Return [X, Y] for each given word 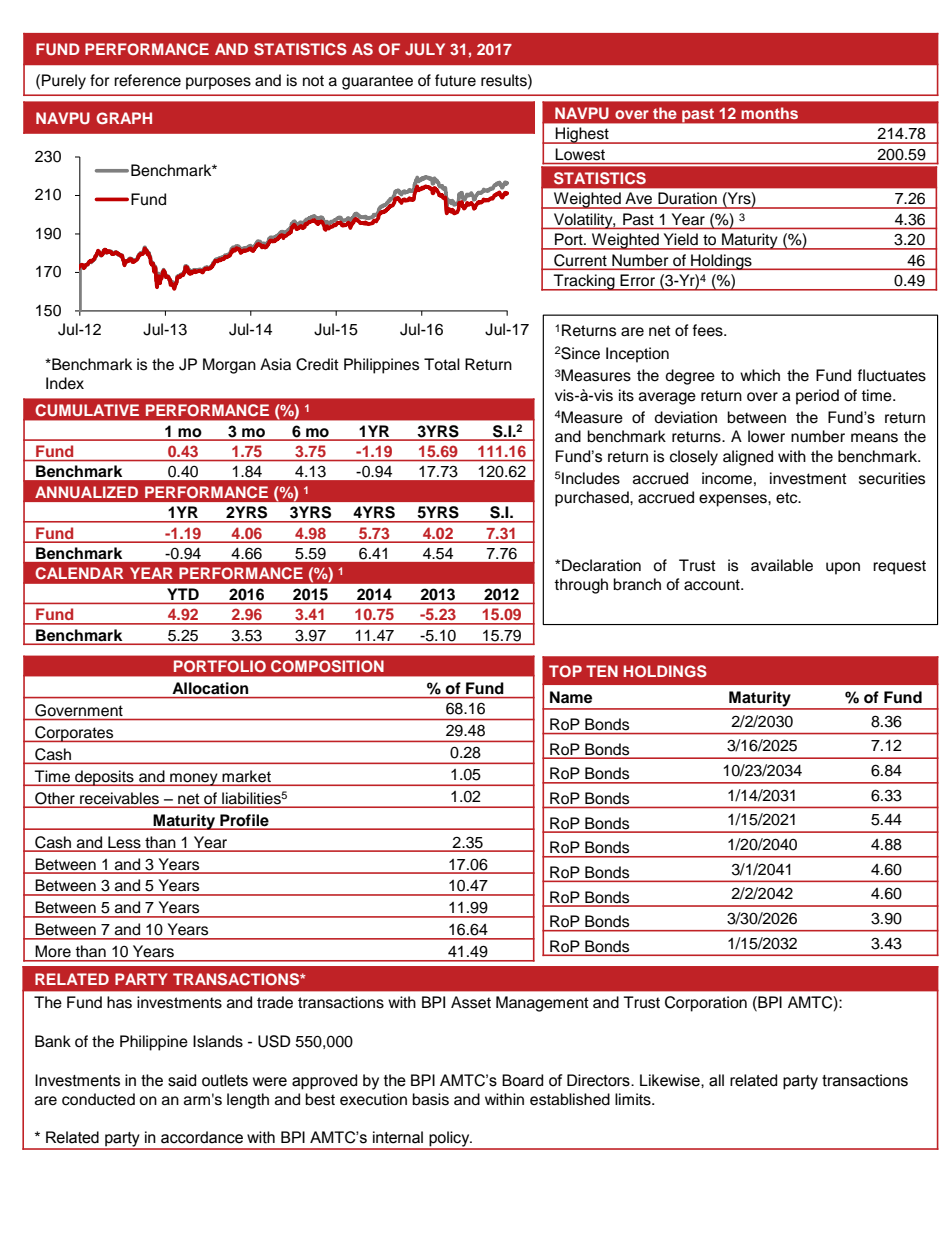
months [769, 113]
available [782, 565]
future [455, 80]
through [581, 586]
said [182, 1080]
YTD [183, 594]
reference [147, 80]
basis [430, 1099]
